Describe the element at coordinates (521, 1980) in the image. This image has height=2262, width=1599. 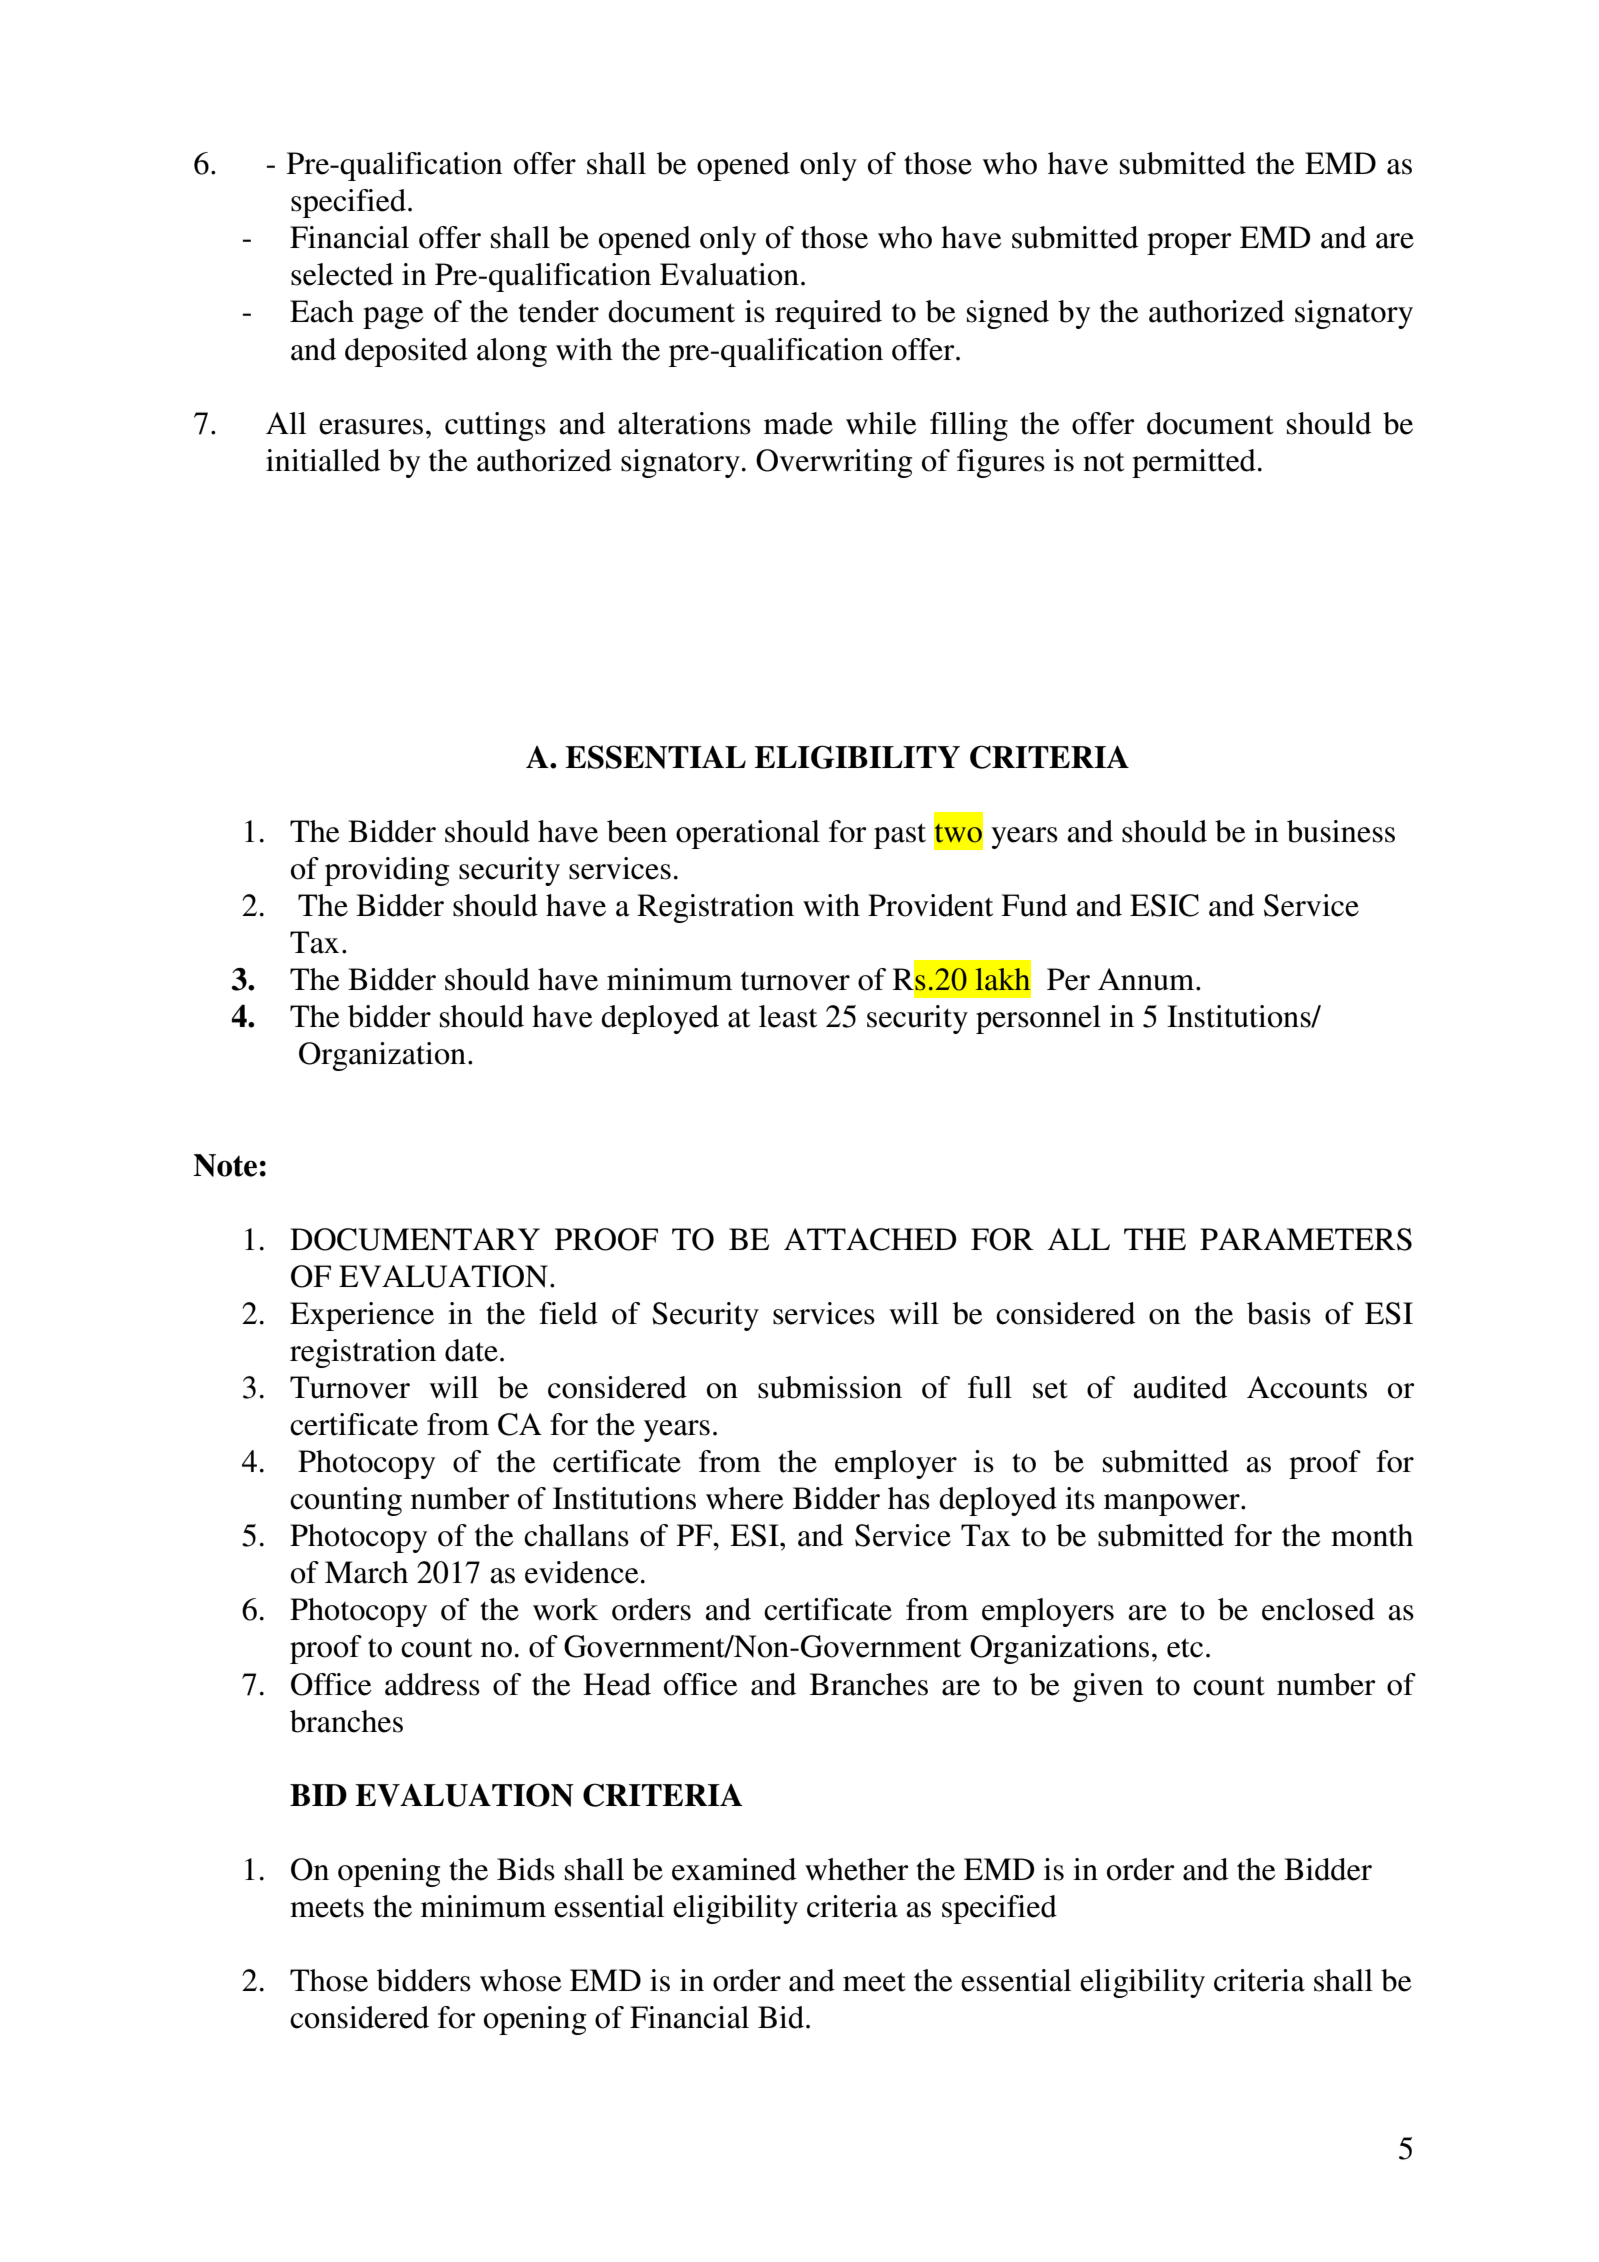
I see `whose` at that location.
